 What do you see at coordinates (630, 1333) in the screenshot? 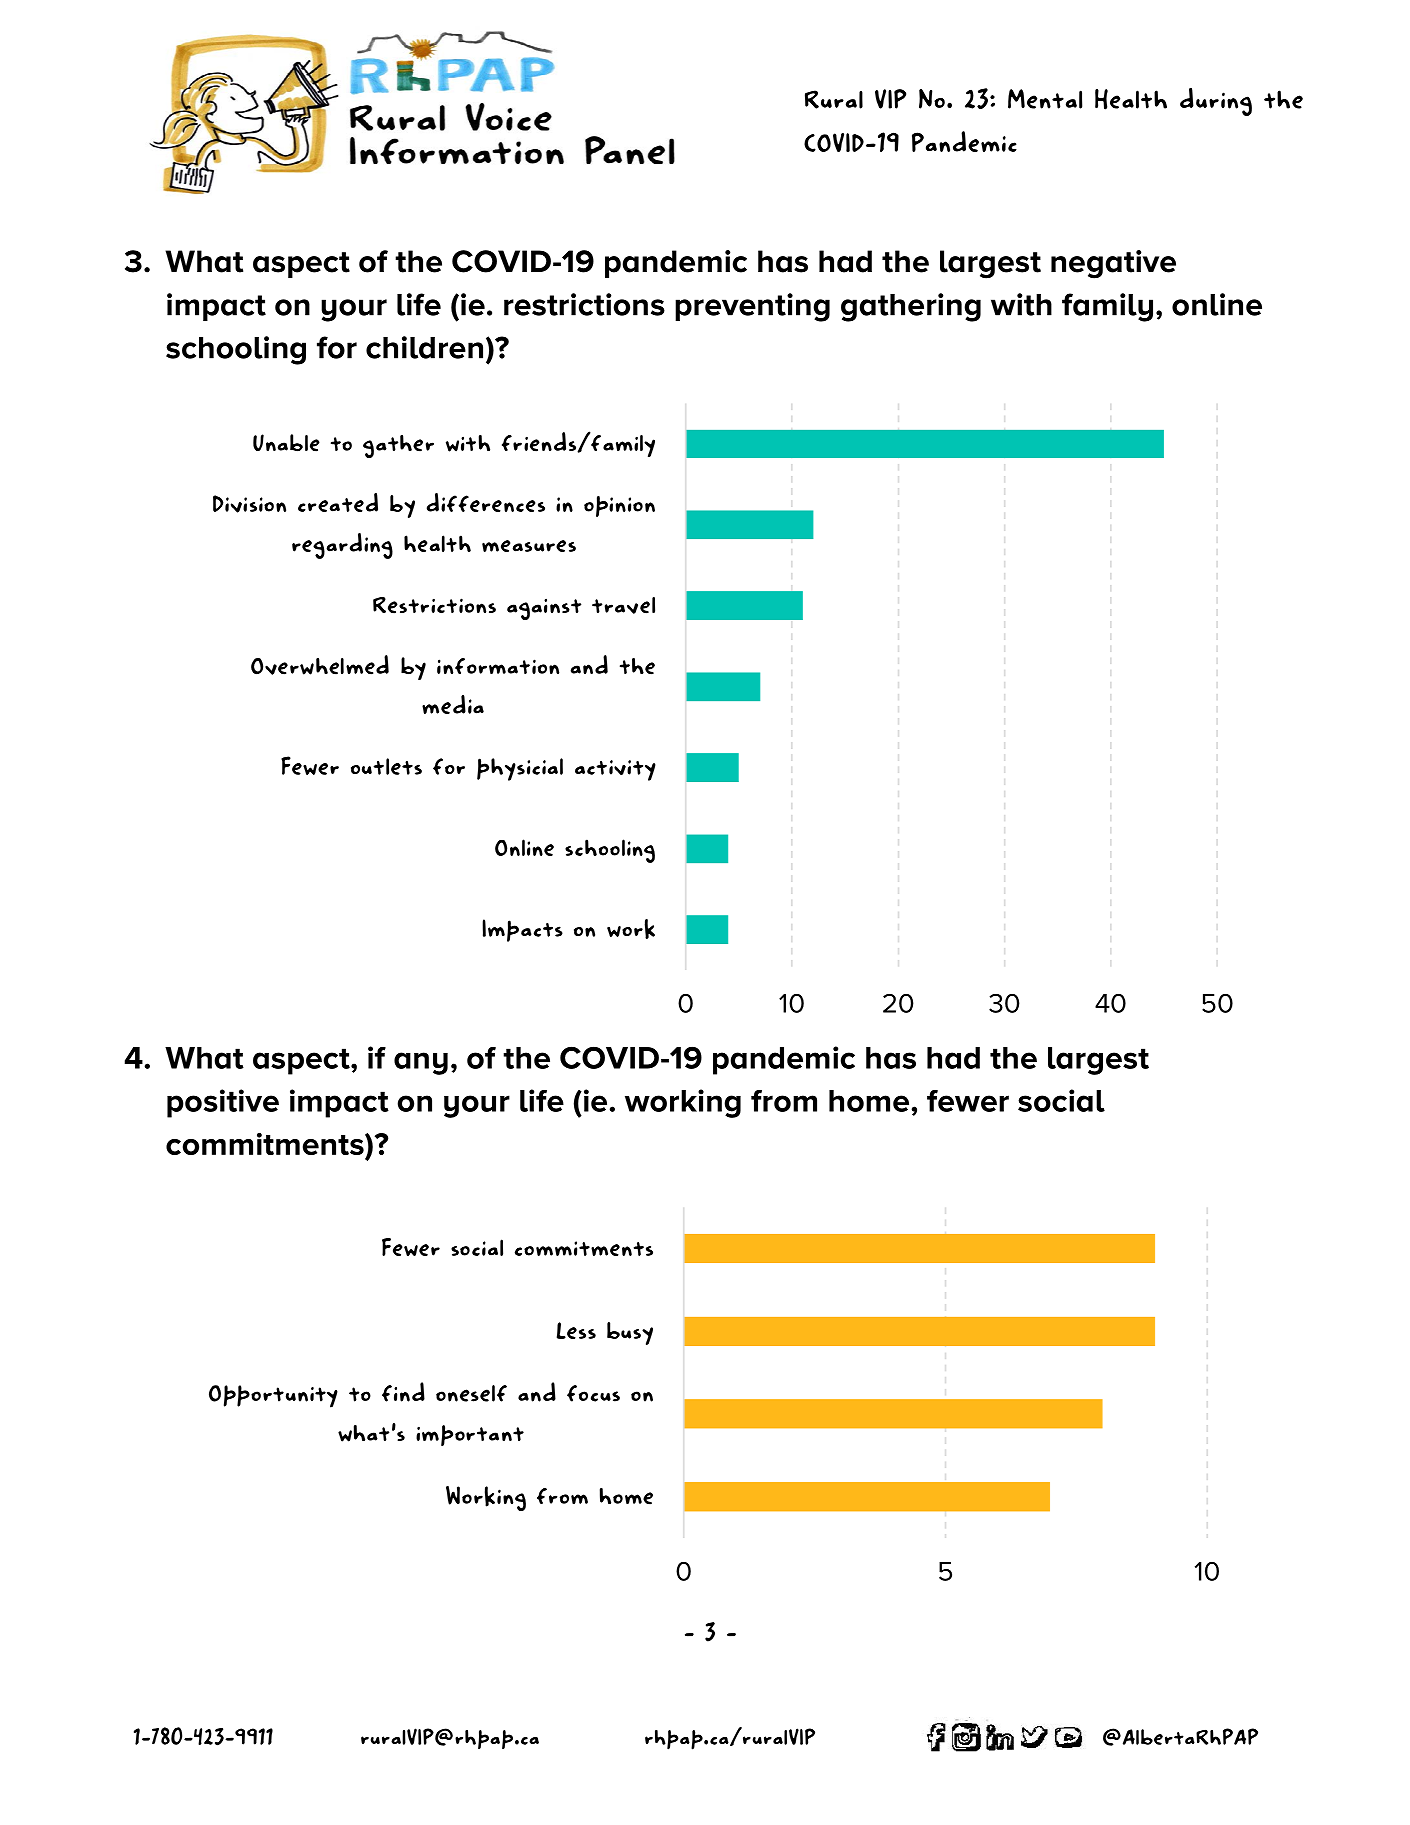
I see `busy` at bounding box center [630, 1333].
